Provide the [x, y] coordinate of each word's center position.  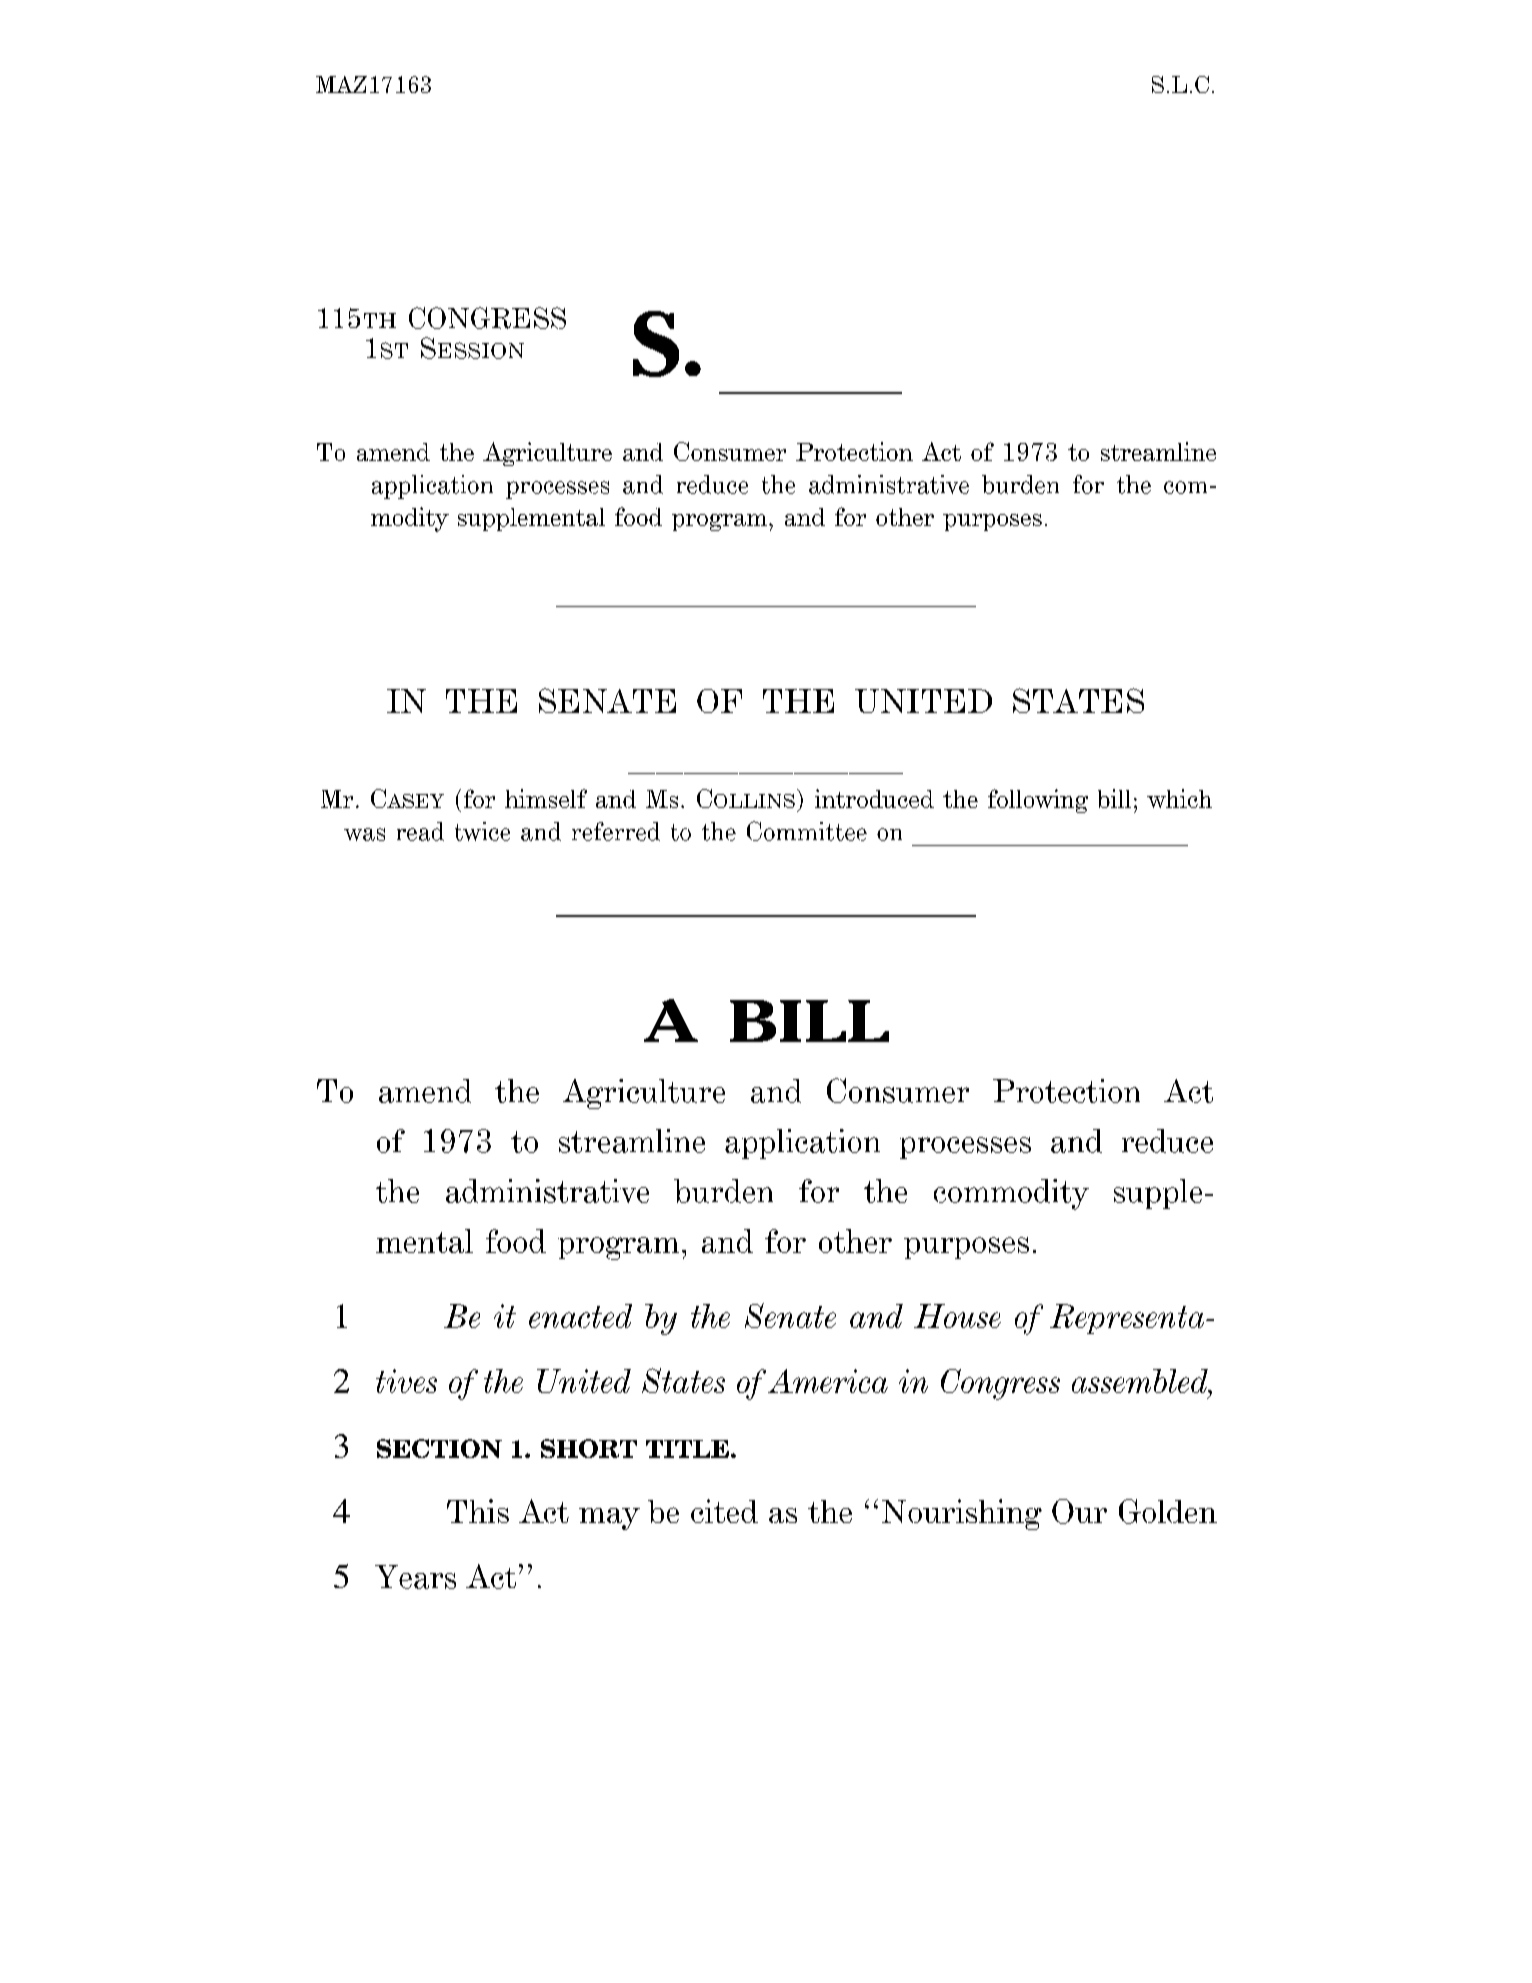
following [1038, 801]
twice [482, 831]
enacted [580, 1316]
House [957, 1316]
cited [724, 1511]
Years [415, 1577]
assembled [1141, 1381]
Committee [807, 831]
